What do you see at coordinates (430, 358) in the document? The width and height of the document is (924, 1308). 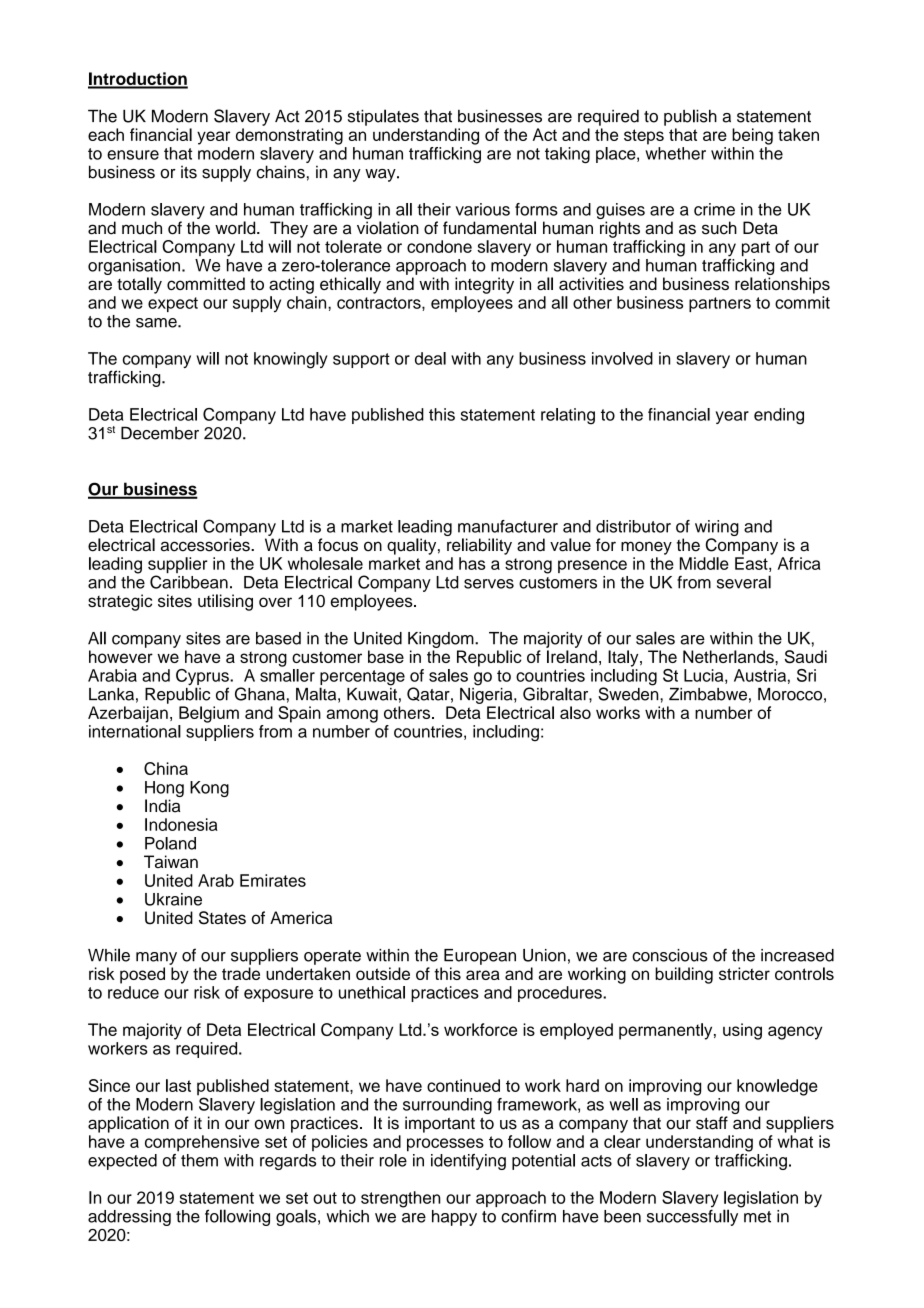 I see `deal` at bounding box center [430, 358].
